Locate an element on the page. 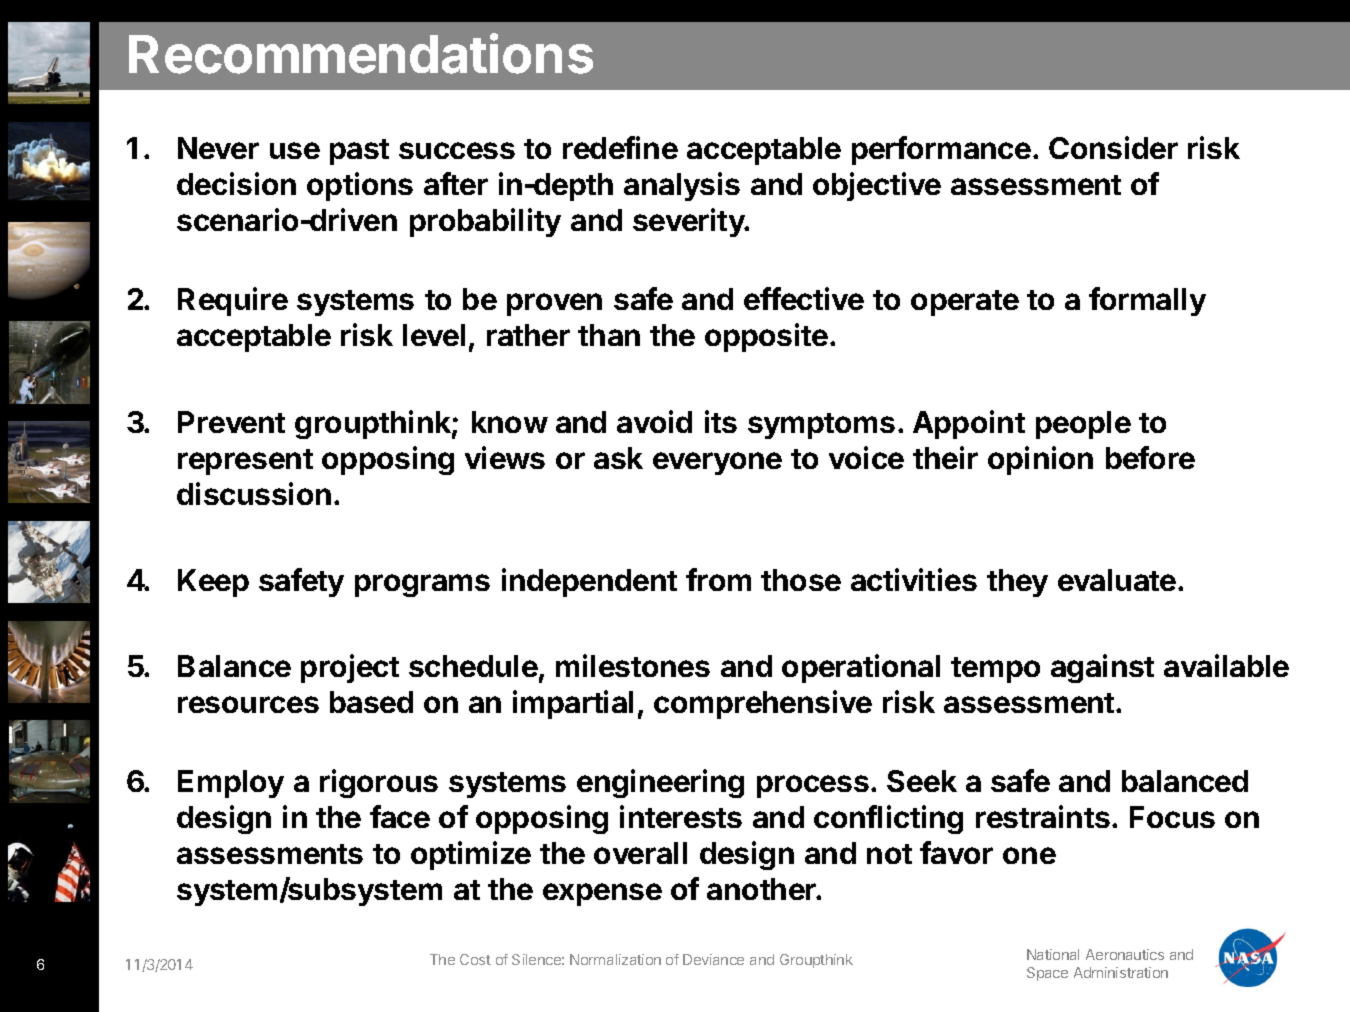  formally is located at coordinates (1147, 301).
